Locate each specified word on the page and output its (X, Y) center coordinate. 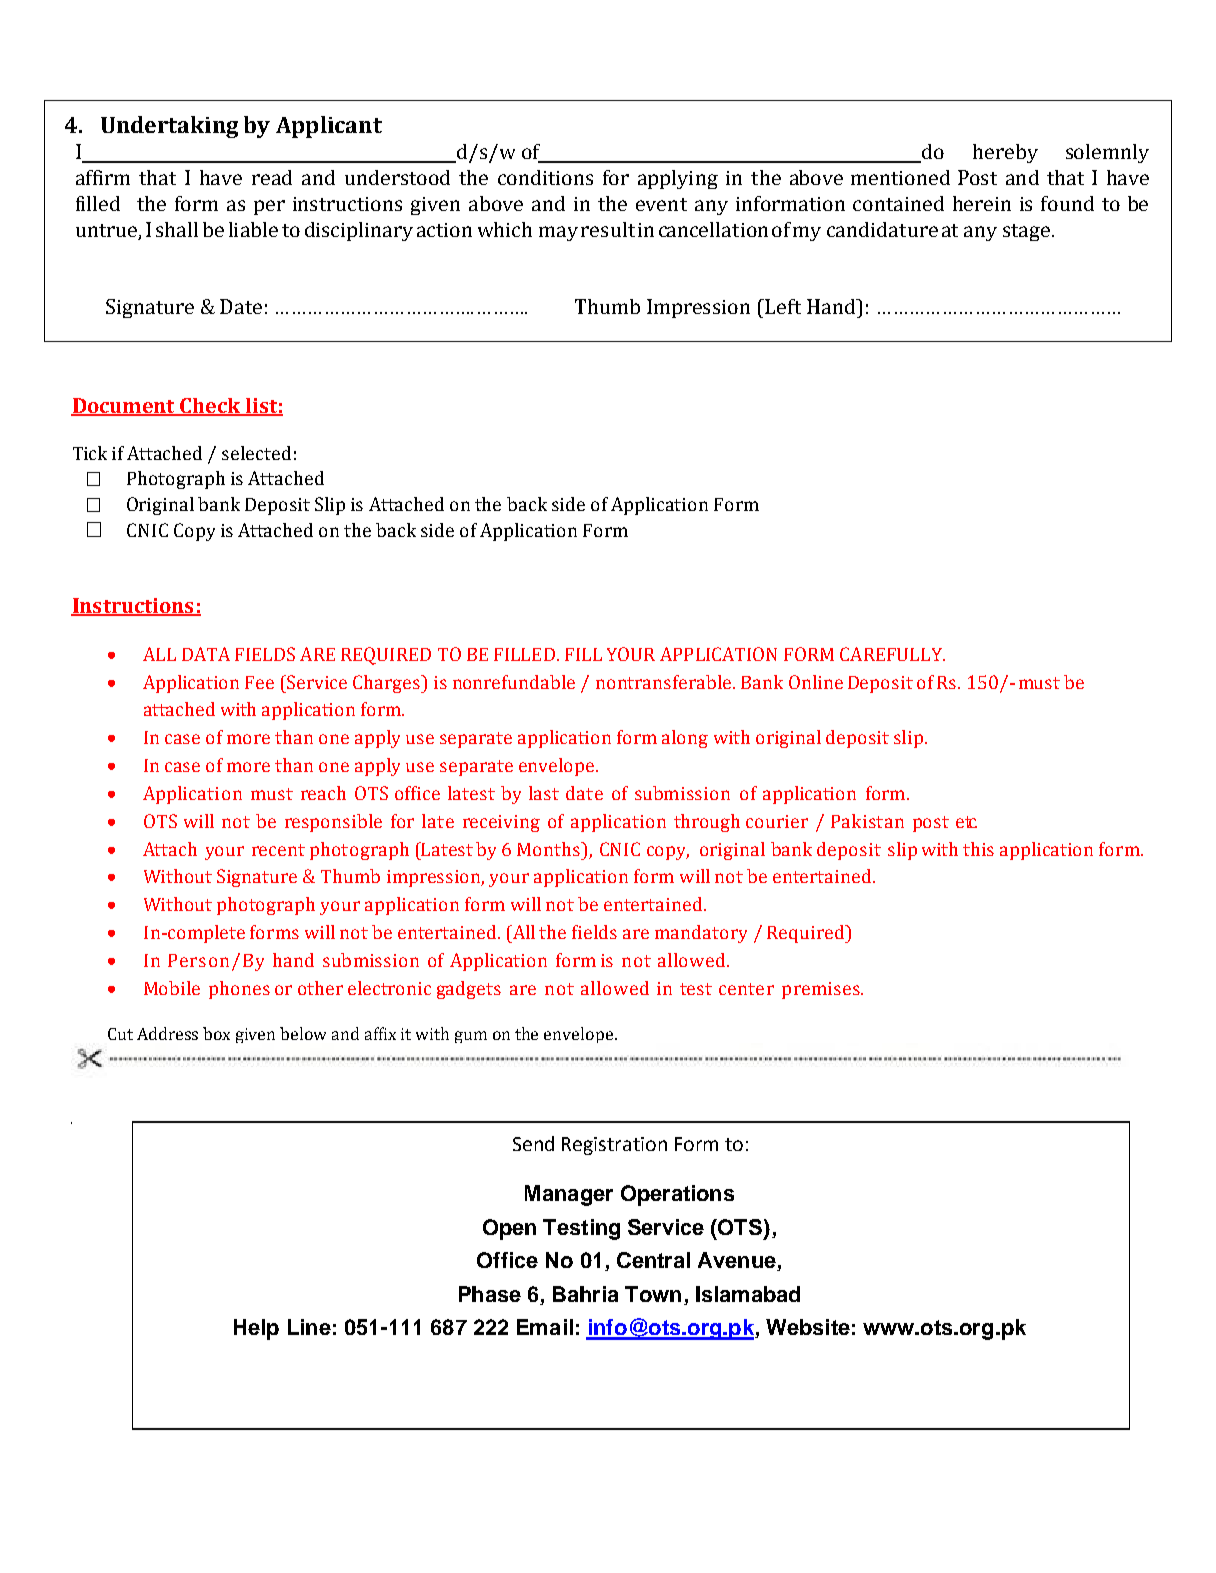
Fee (259, 682)
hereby (1005, 153)
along (685, 739)
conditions (545, 177)
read (272, 177)
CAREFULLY (892, 654)
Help (256, 1329)
